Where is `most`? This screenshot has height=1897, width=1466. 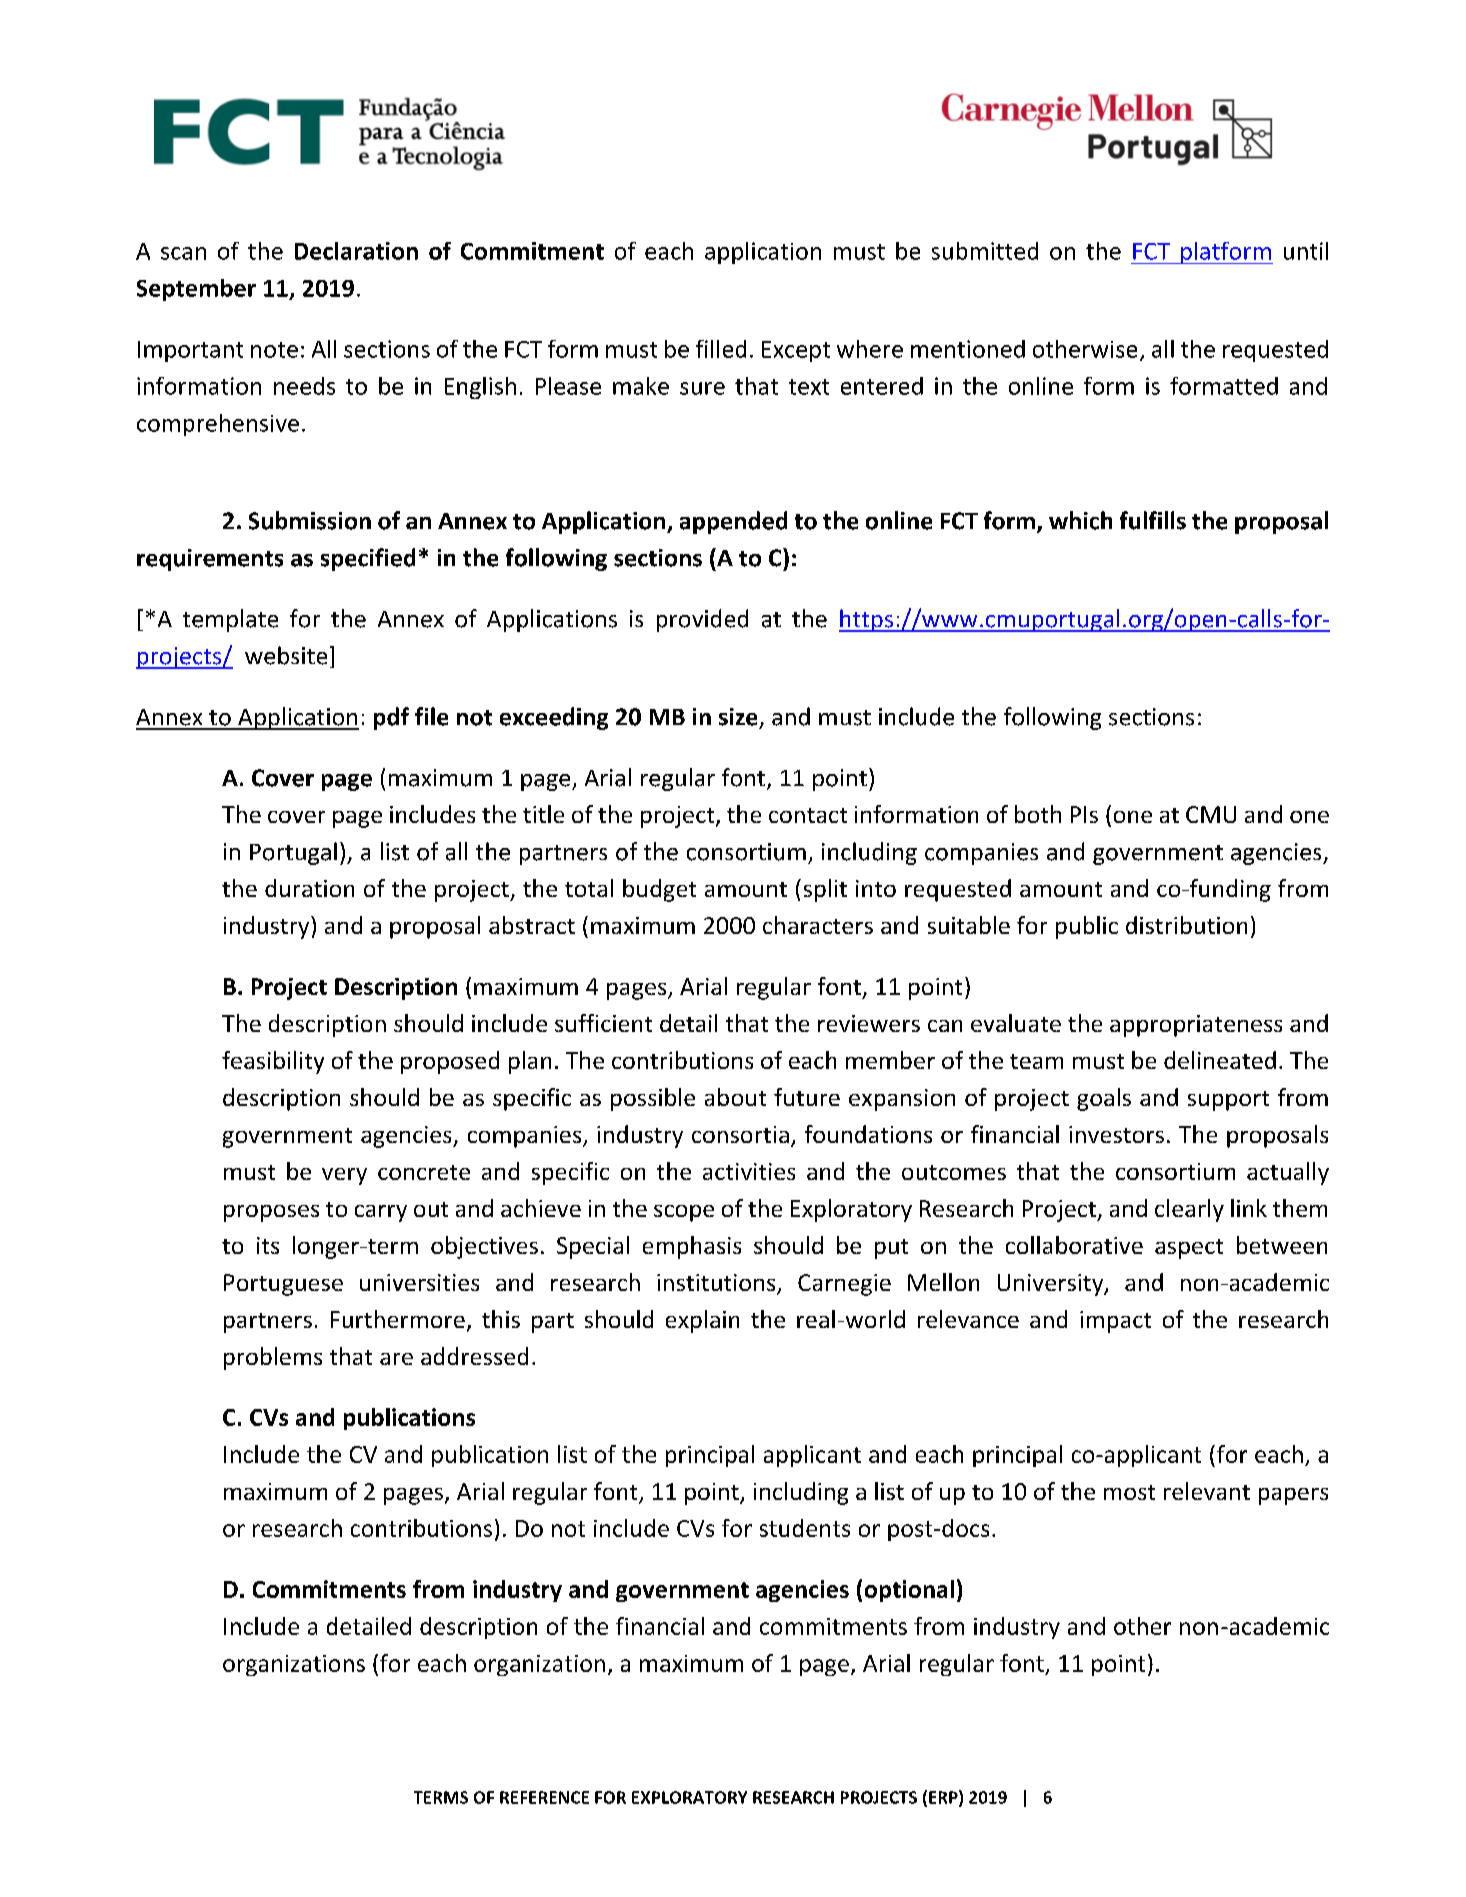 most is located at coordinates (1129, 1492).
